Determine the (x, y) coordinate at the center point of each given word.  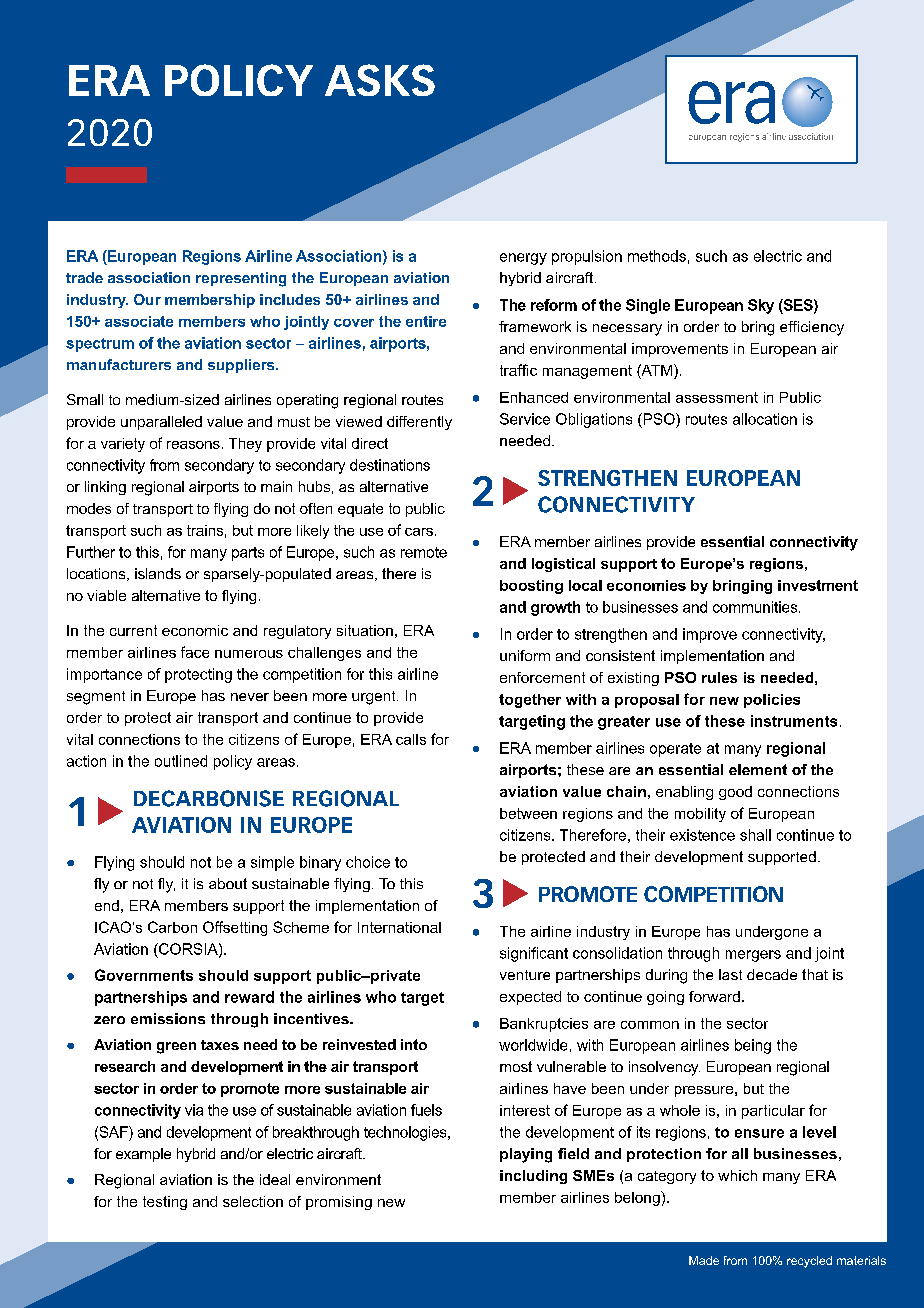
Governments (144, 975)
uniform (525, 655)
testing (165, 1203)
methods (657, 256)
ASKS (380, 80)
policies (772, 701)
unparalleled (161, 423)
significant (534, 954)
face (195, 652)
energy (523, 259)
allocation (765, 419)
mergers (753, 956)
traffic (518, 370)
